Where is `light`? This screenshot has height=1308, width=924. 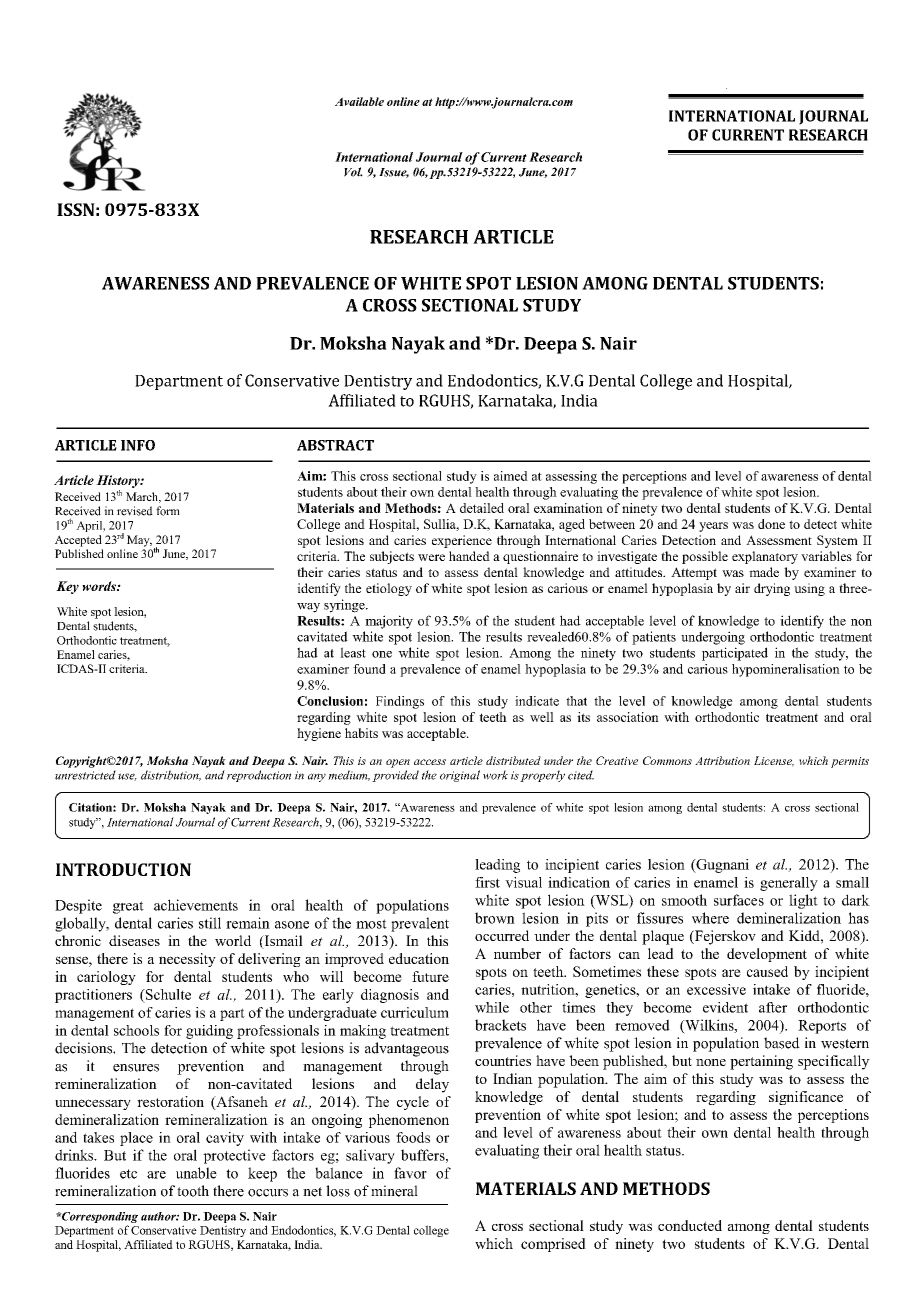 light is located at coordinates (803, 901).
